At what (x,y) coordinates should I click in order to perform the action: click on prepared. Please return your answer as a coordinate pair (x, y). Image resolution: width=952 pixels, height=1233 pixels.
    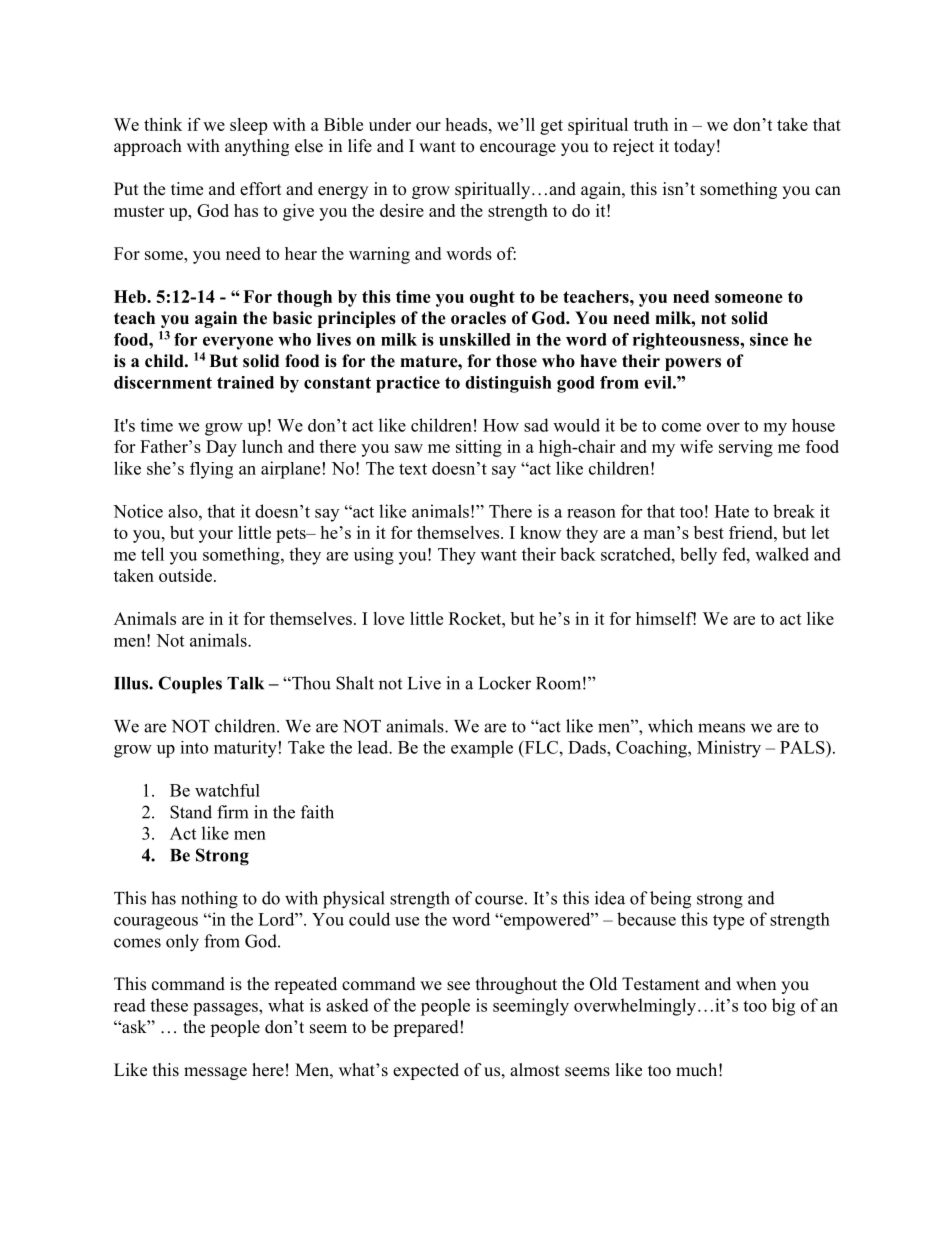
    Looking at the image, I should click on (426, 1028).
